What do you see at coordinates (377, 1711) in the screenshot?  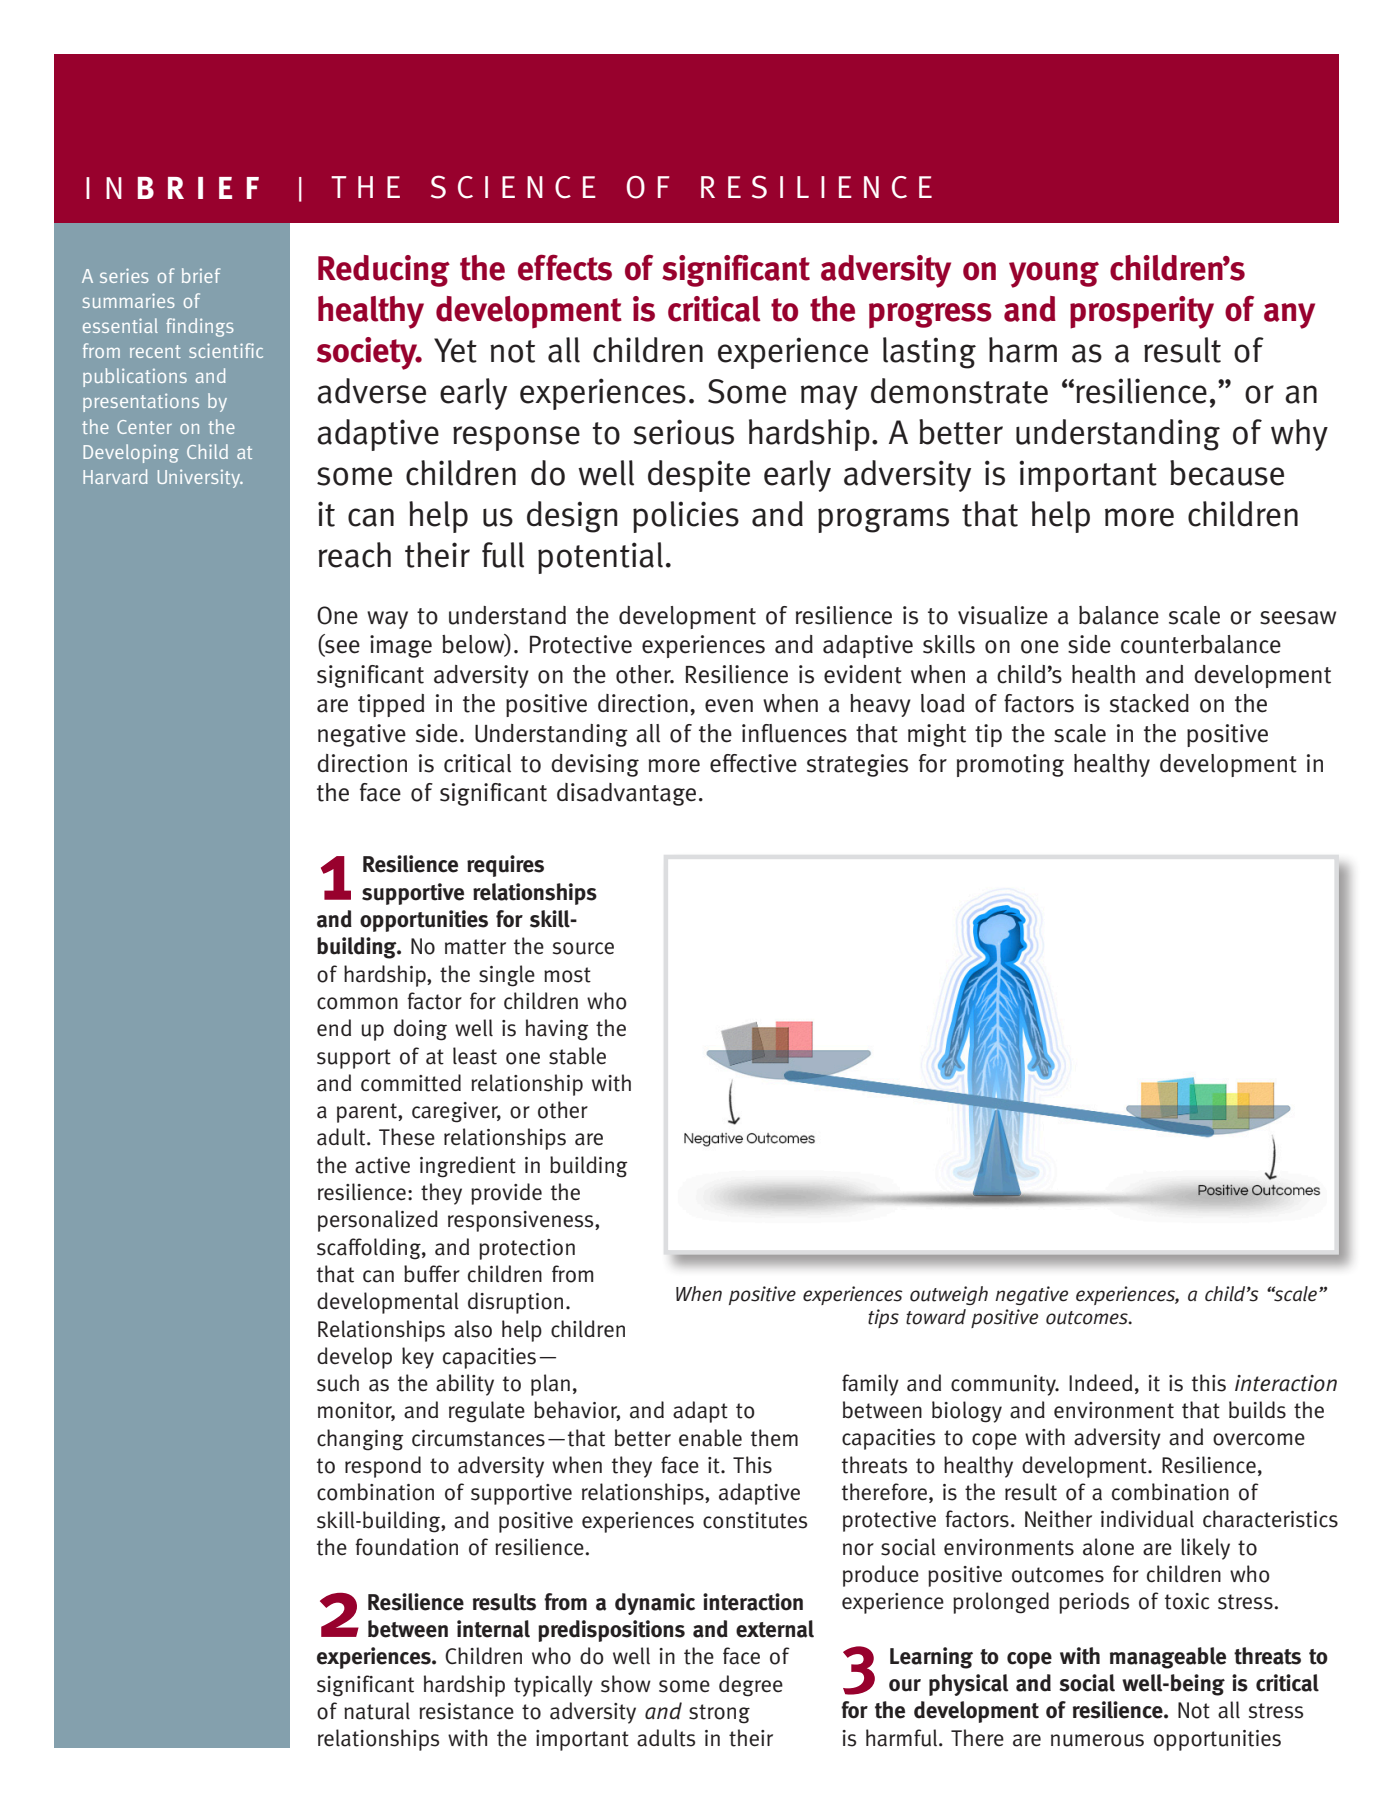 I see `natural` at bounding box center [377, 1711].
